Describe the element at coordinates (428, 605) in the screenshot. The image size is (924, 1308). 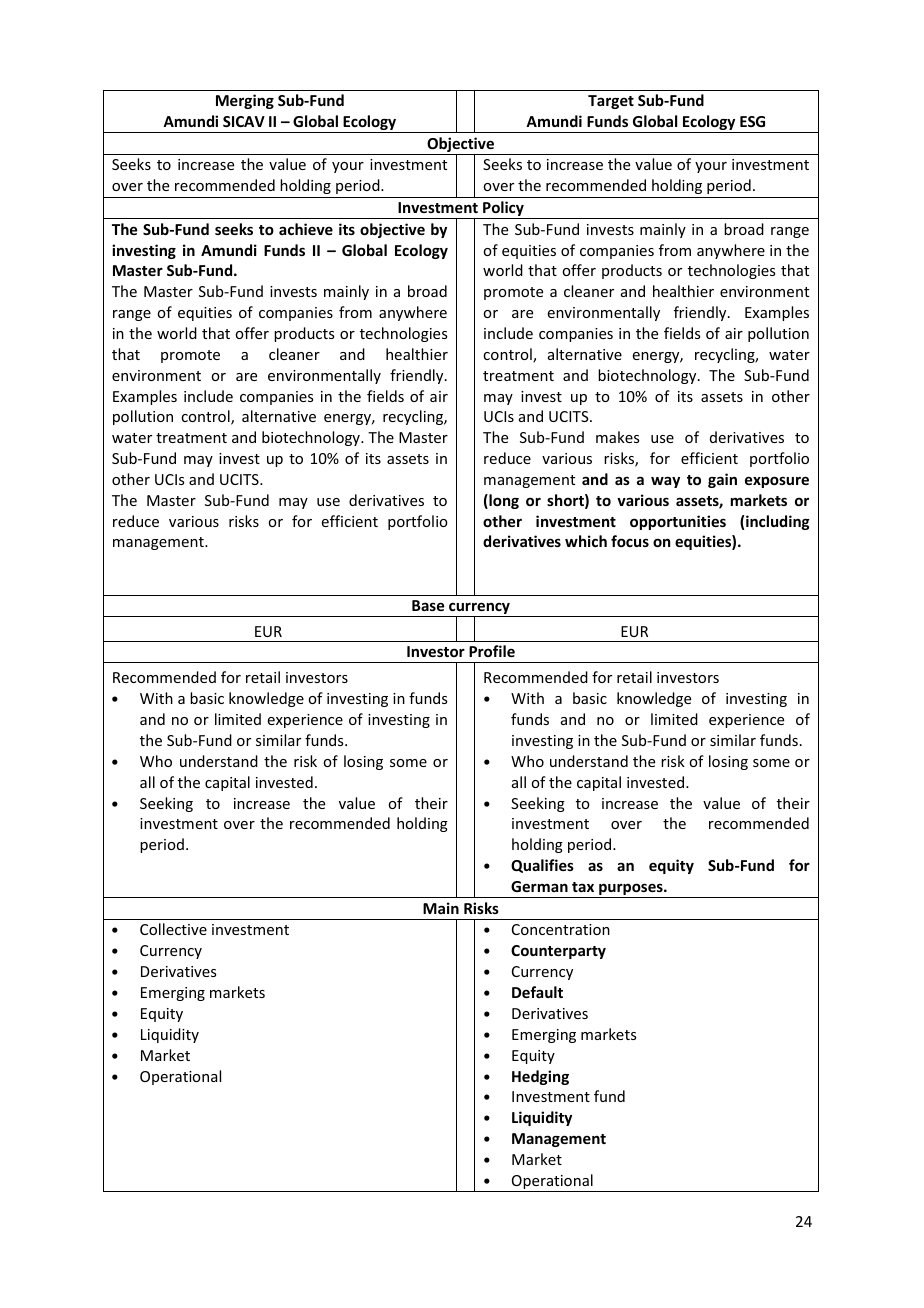
I see `Base` at that location.
